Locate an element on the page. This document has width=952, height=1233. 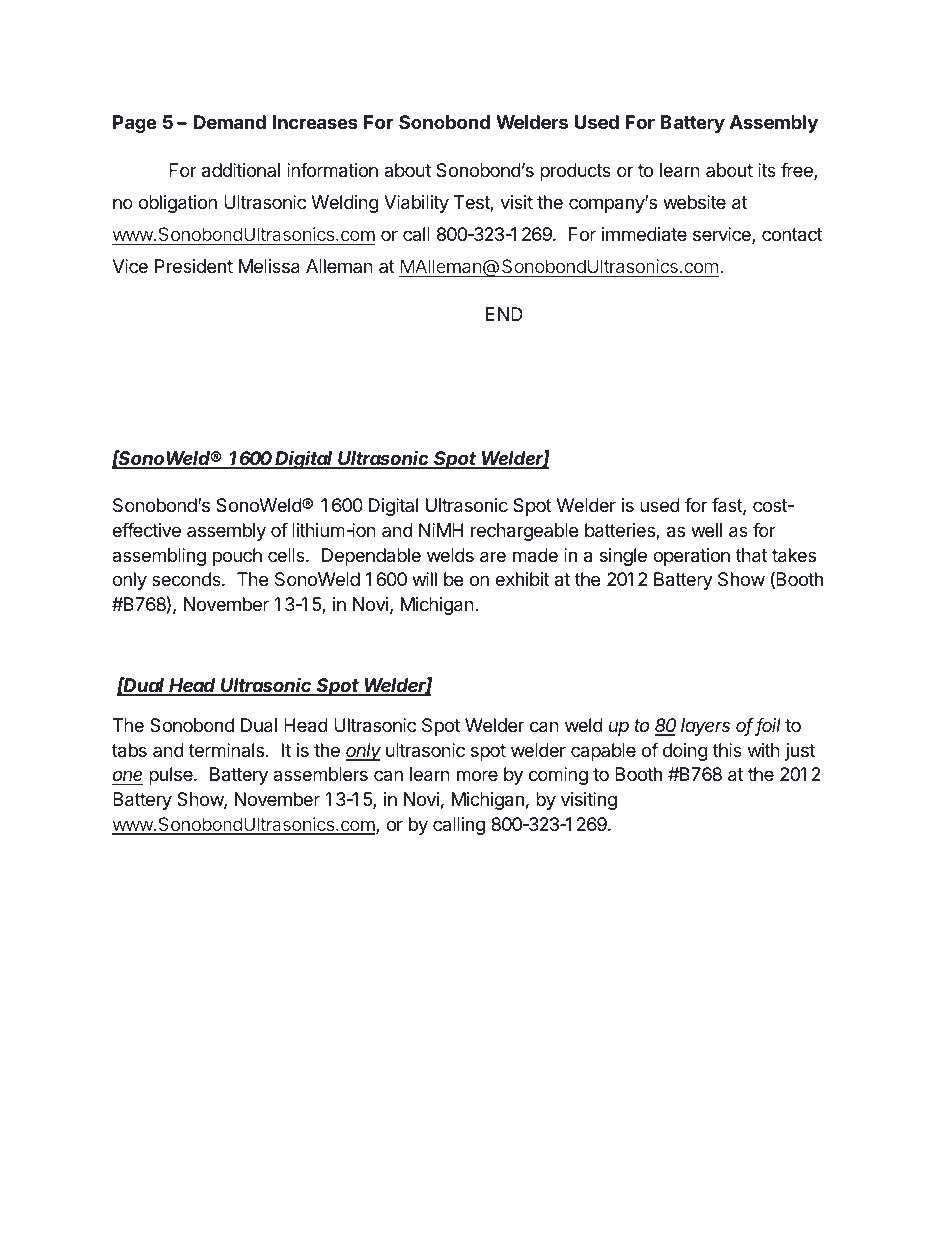
well is located at coordinates (706, 530).
